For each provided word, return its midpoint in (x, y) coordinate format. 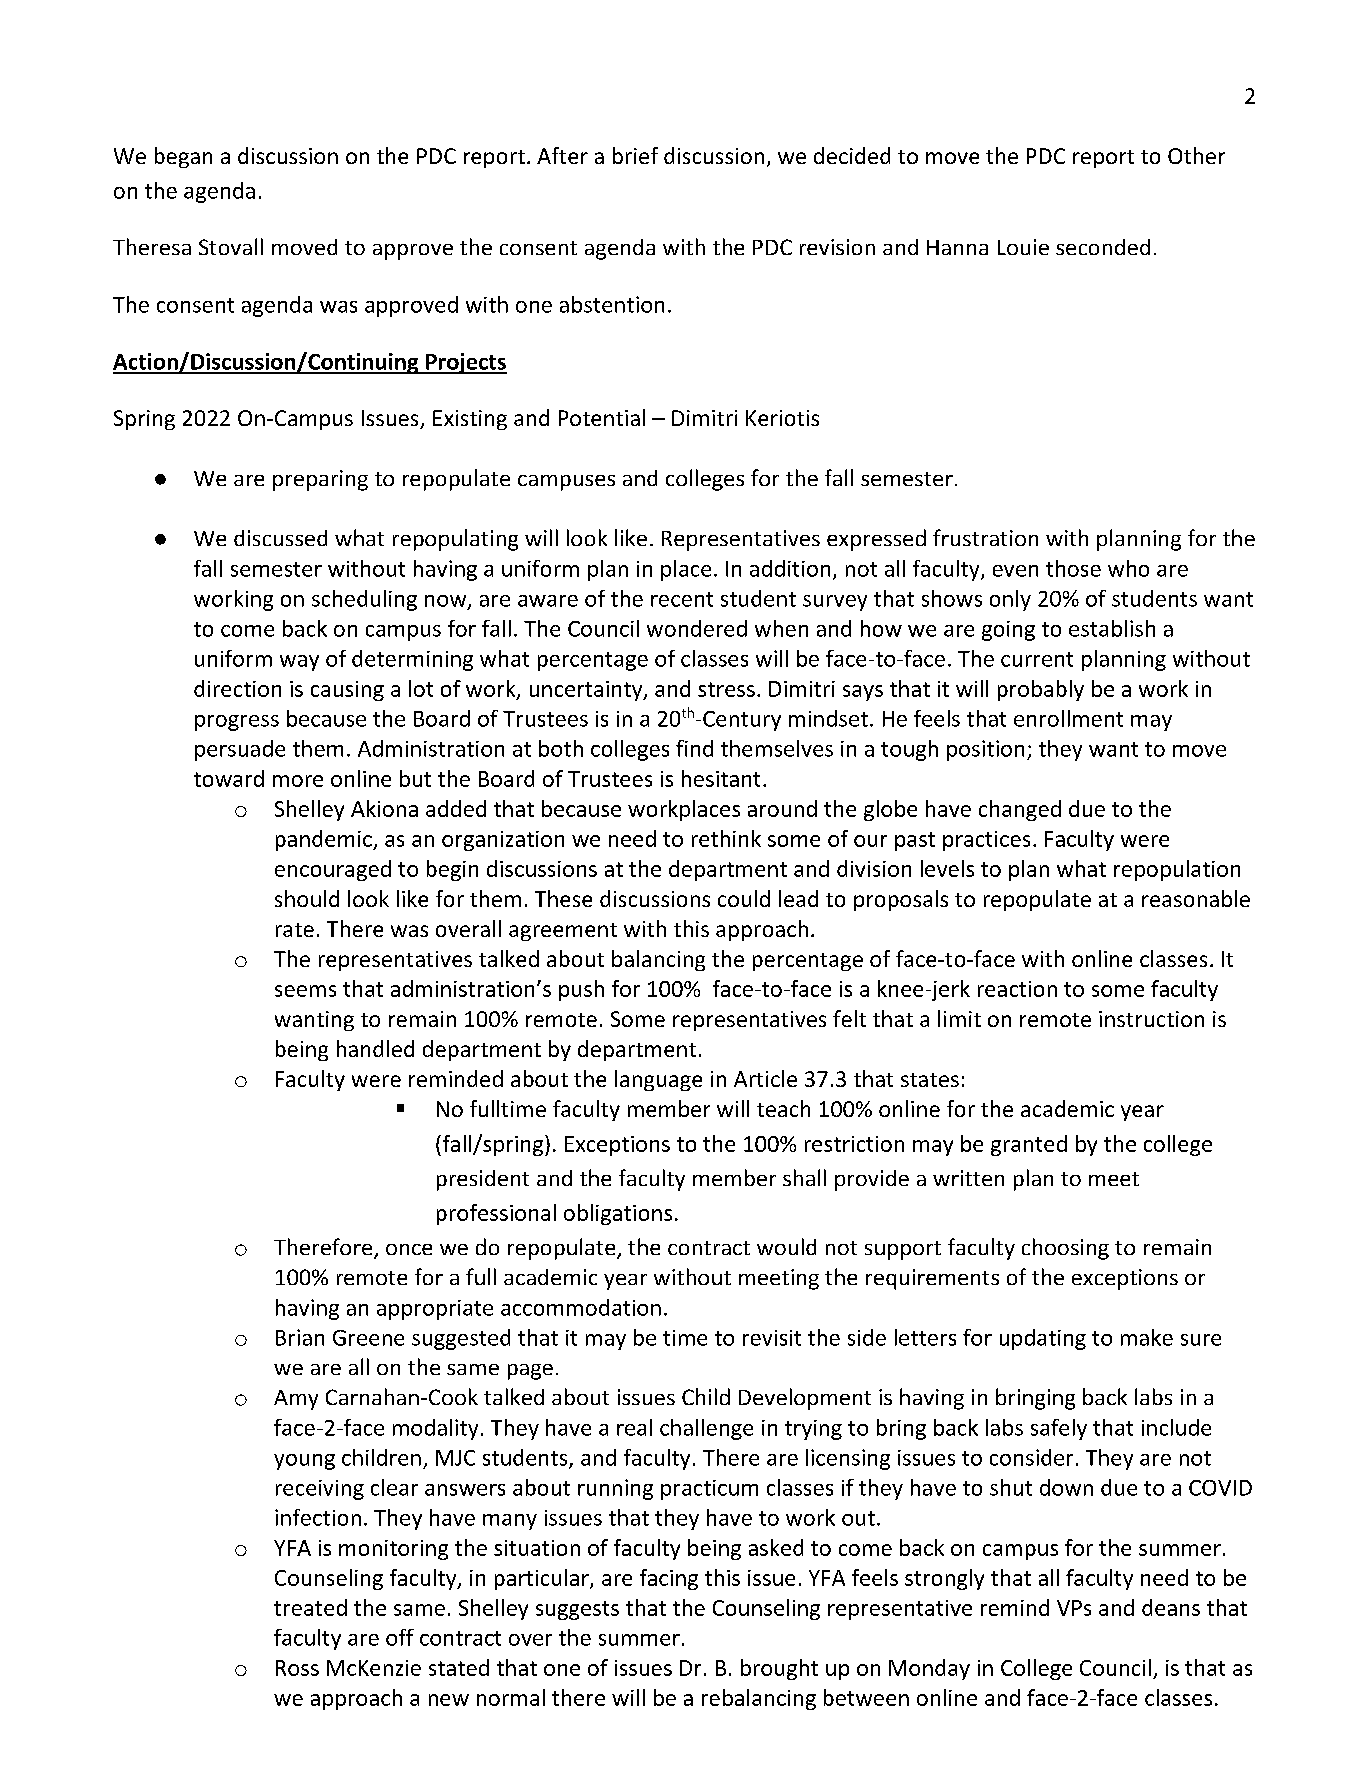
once (409, 1249)
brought (779, 1669)
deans (1171, 1607)
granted (1029, 1145)
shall (804, 1177)
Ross (297, 1668)
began (183, 157)
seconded (1103, 247)
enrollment (1068, 718)
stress (726, 689)
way (299, 663)
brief (635, 155)
